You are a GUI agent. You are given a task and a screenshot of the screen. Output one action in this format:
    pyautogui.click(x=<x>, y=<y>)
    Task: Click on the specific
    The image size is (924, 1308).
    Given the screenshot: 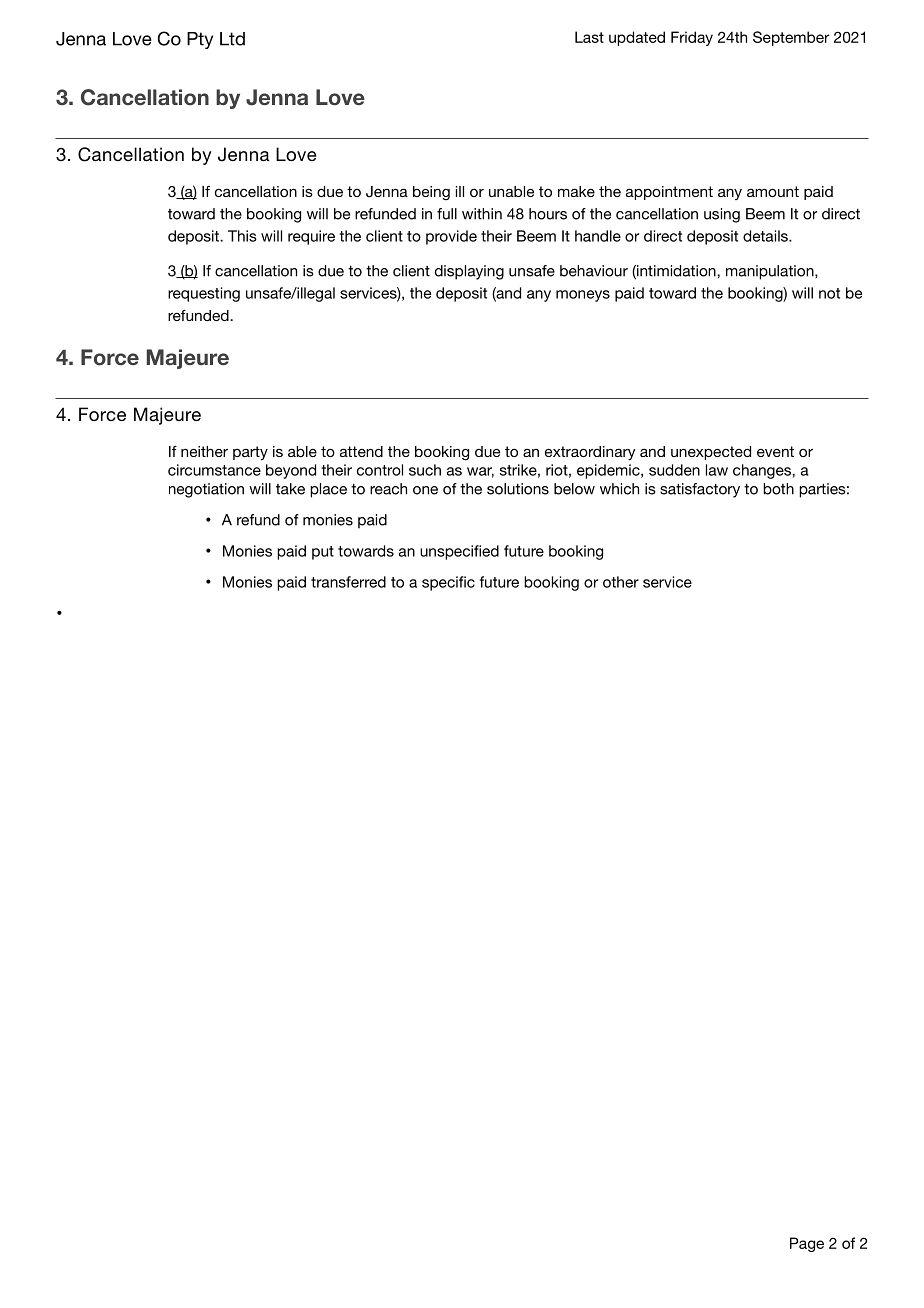 What is the action you would take?
    pyautogui.click(x=448, y=583)
